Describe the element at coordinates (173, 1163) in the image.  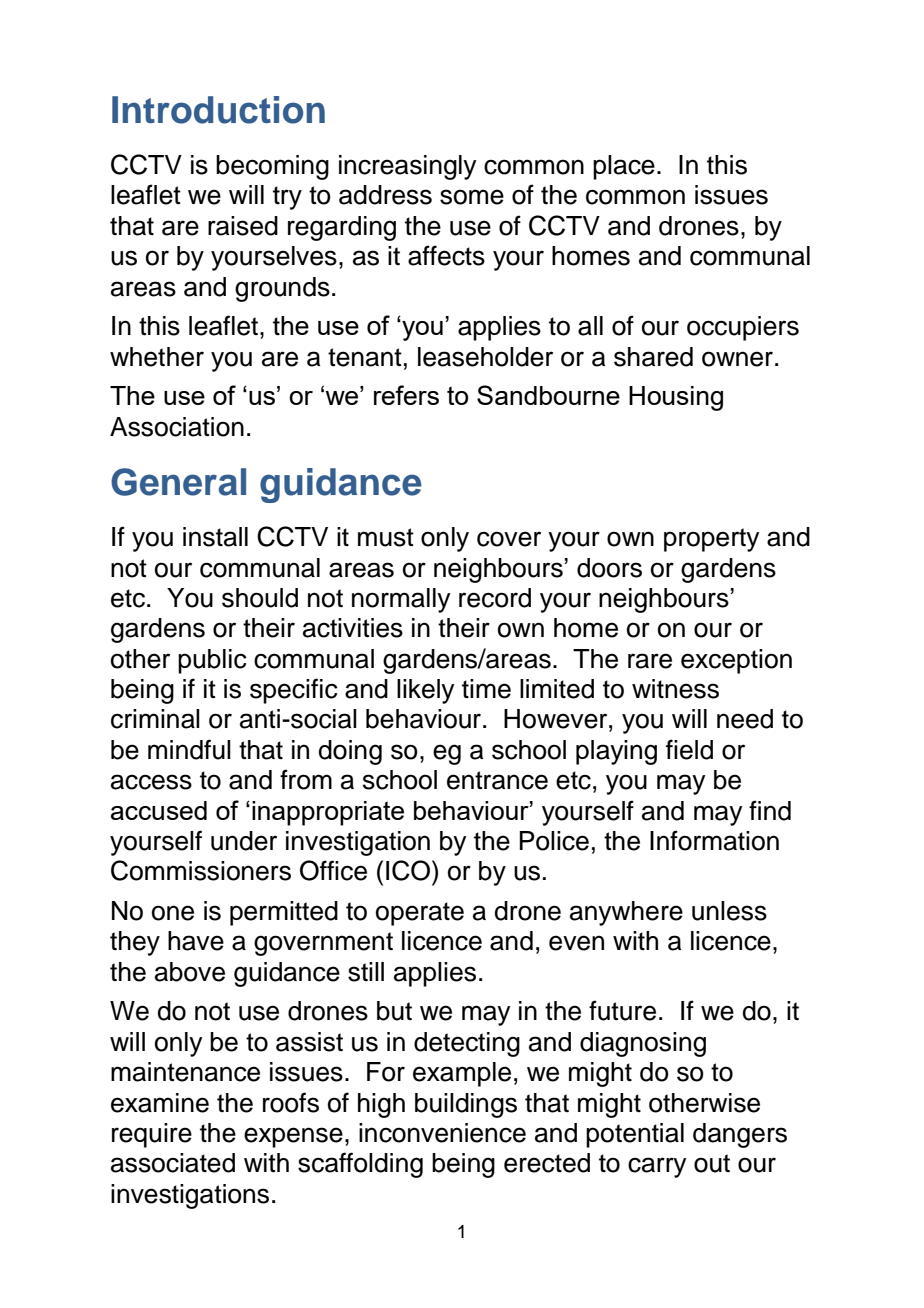
I see `associated` at that location.
